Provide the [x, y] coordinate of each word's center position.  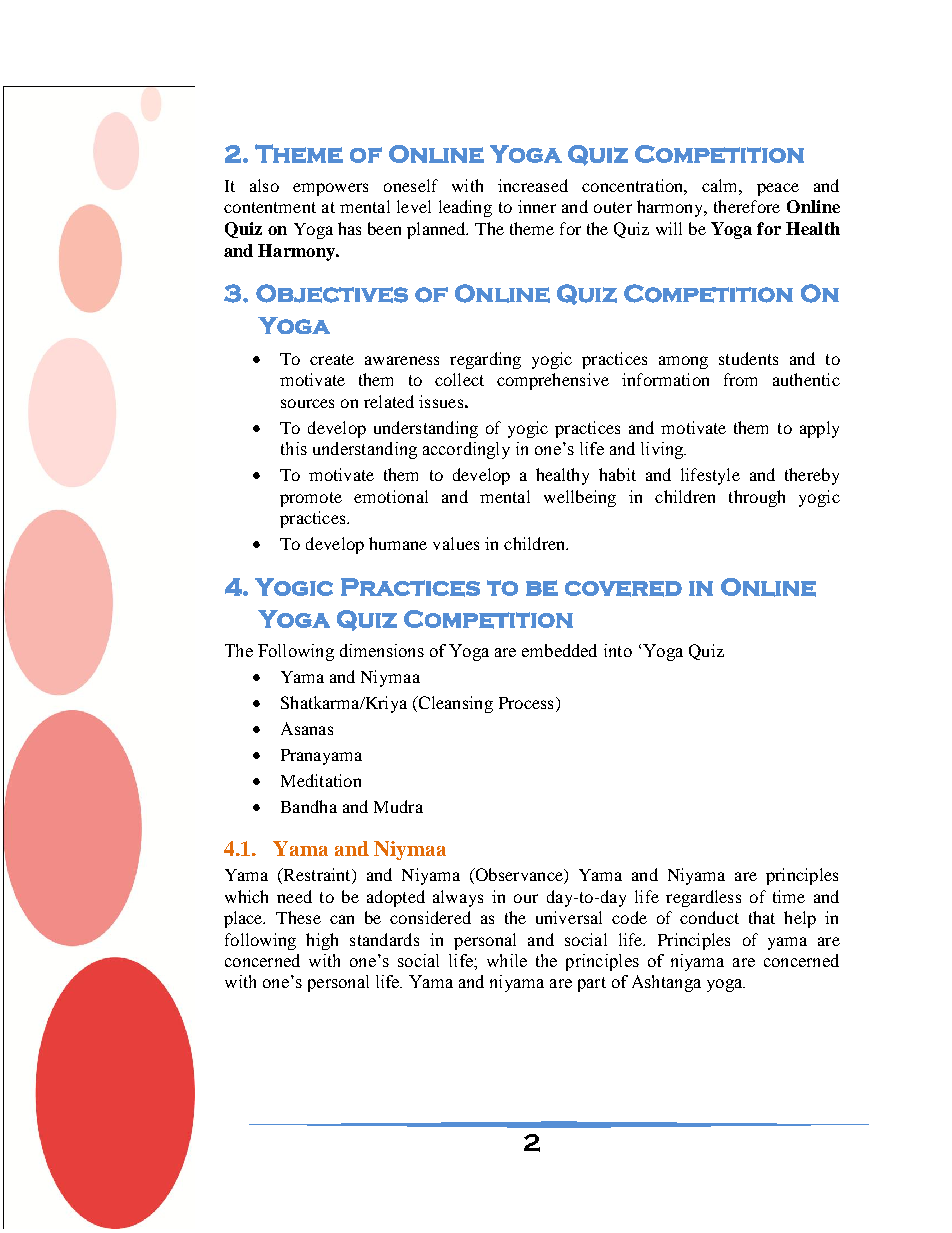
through [757, 498]
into [618, 650]
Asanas [307, 728]
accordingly [466, 450]
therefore [747, 206]
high [322, 941]
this [294, 448]
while [507, 960]
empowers [330, 189]
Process [526, 703]
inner [537, 206]
